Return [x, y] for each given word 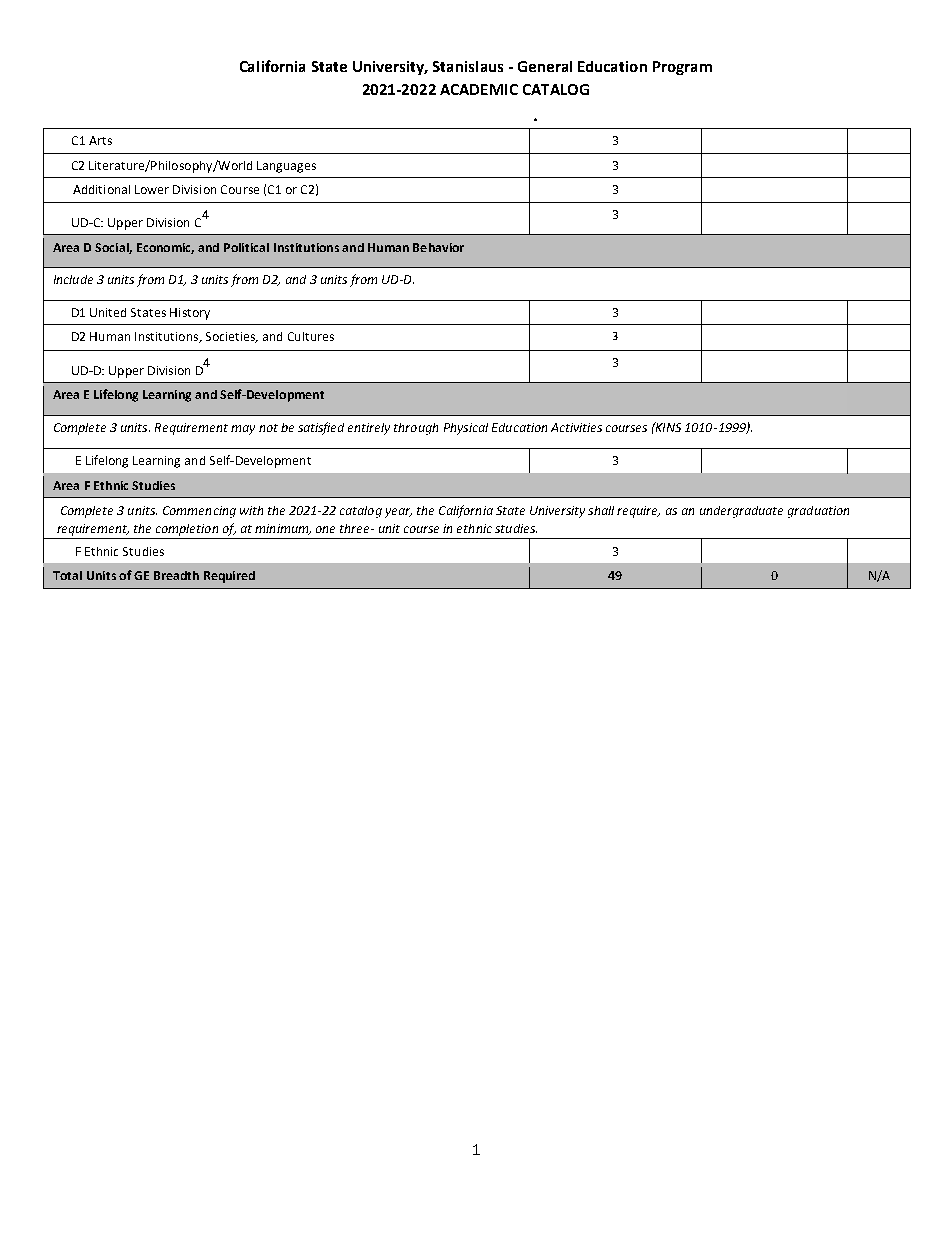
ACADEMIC [479, 89]
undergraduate [741, 512]
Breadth [176, 575]
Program [682, 68]
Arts [100, 140]
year [398, 513]
